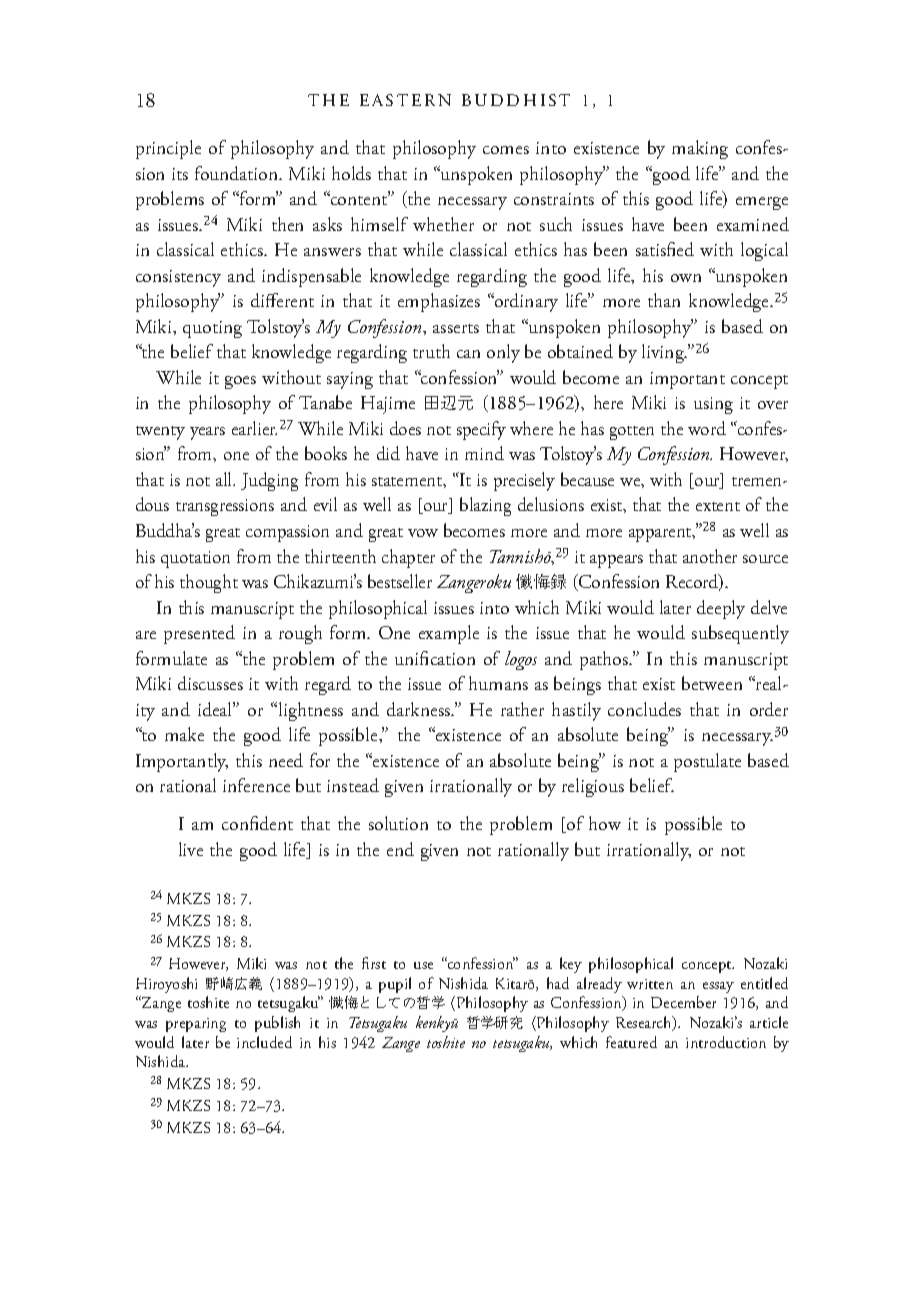  What do you see at coordinates (209, 583) in the document?
I see `thought` at bounding box center [209, 583].
